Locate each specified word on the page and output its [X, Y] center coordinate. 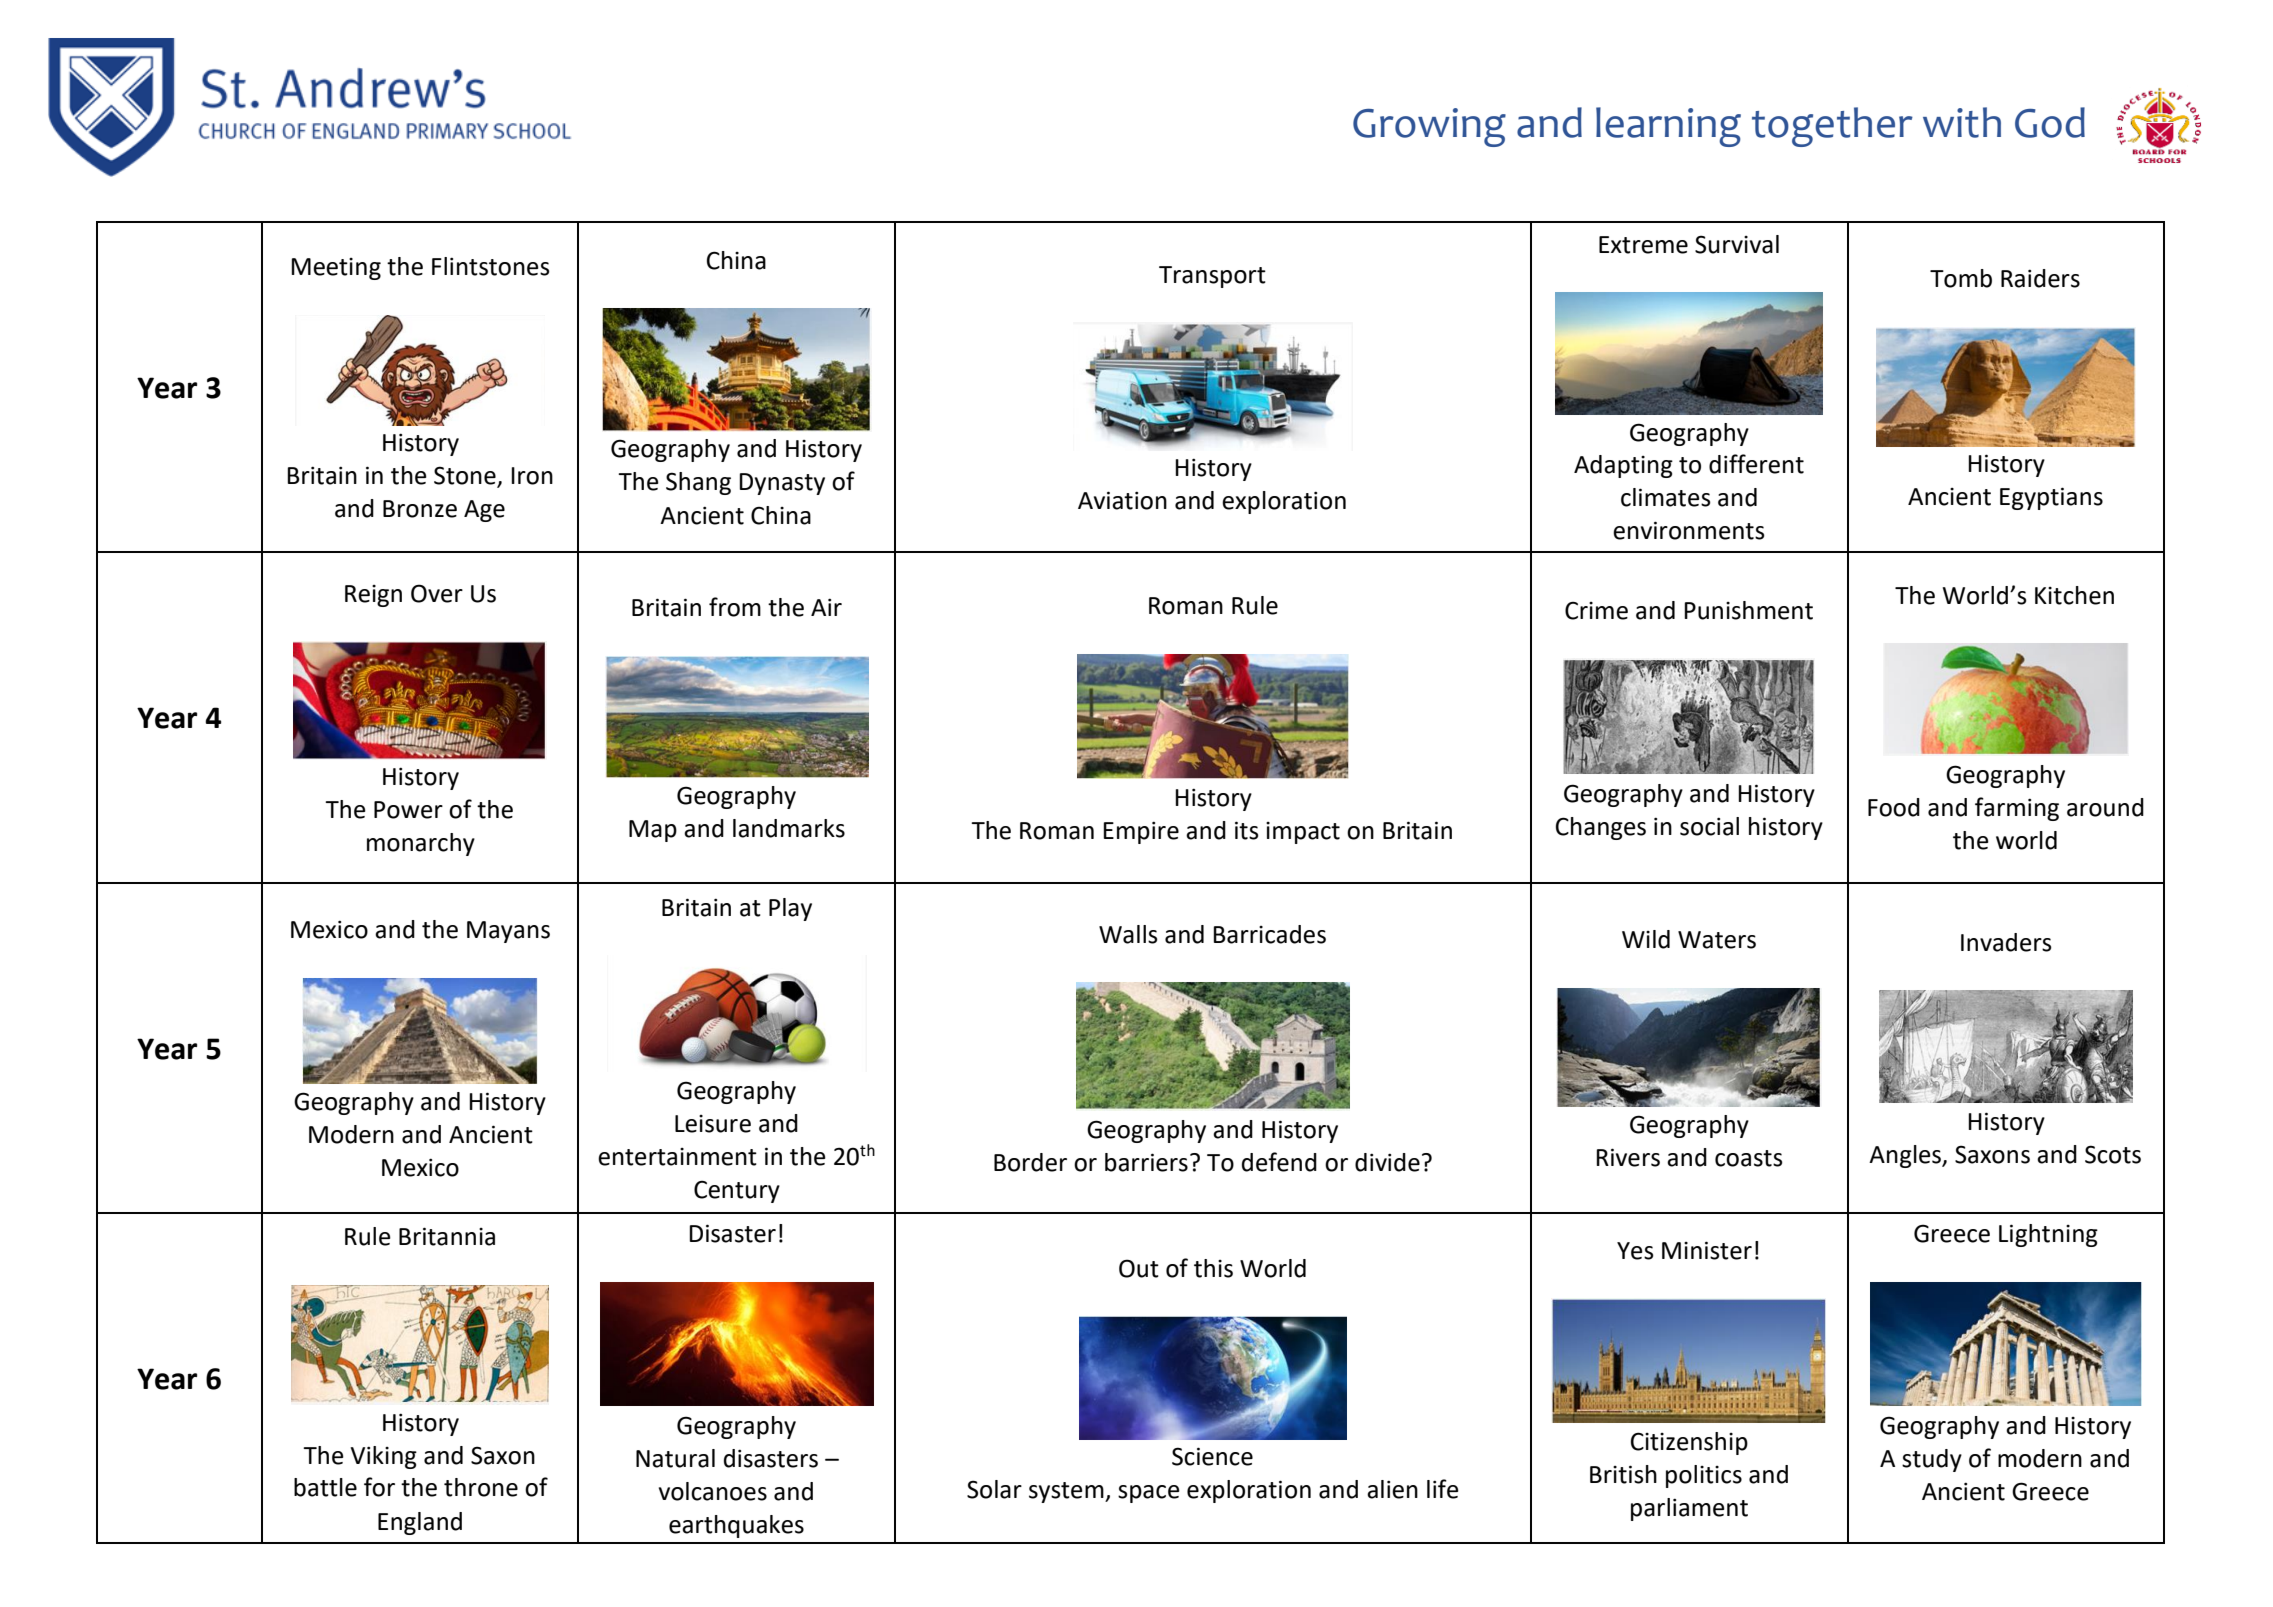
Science [1212, 1456]
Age [484, 511]
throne [481, 1487]
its [1247, 830]
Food [1894, 807]
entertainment [677, 1157]
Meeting [336, 269]
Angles [1906, 1156]
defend [1279, 1162]
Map [653, 831]
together [1832, 127]
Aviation [1122, 500]
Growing [1429, 127]
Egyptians [2051, 498]
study [1932, 1460]
